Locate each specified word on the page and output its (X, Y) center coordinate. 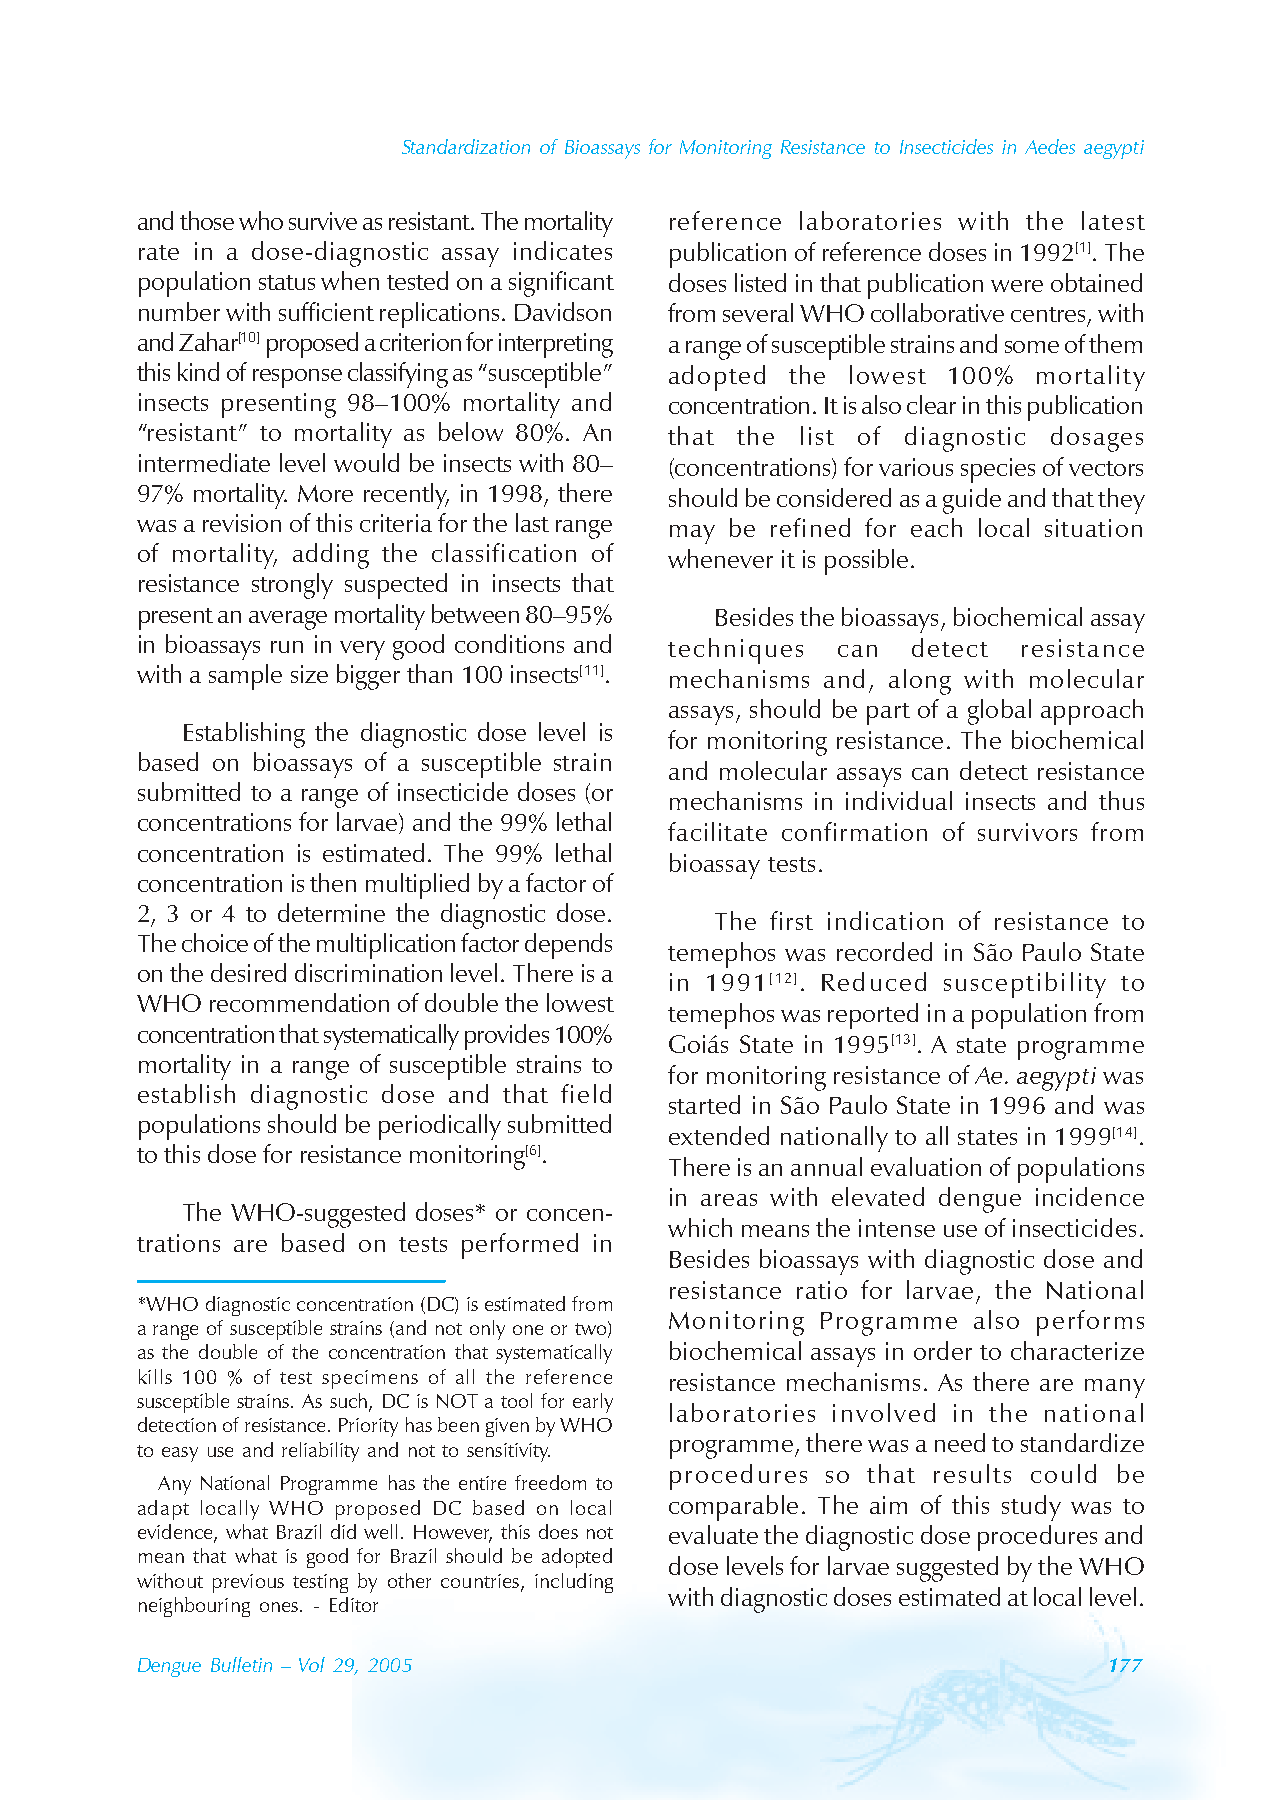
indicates (563, 250)
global (999, 712)
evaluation (926, 1166)
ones (280, 1607)
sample (245, 677)
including (574, 1583)
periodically (440, 1127)
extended (719, 1135)
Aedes (1050, 146)
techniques (735, 651)
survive (323, 221)
